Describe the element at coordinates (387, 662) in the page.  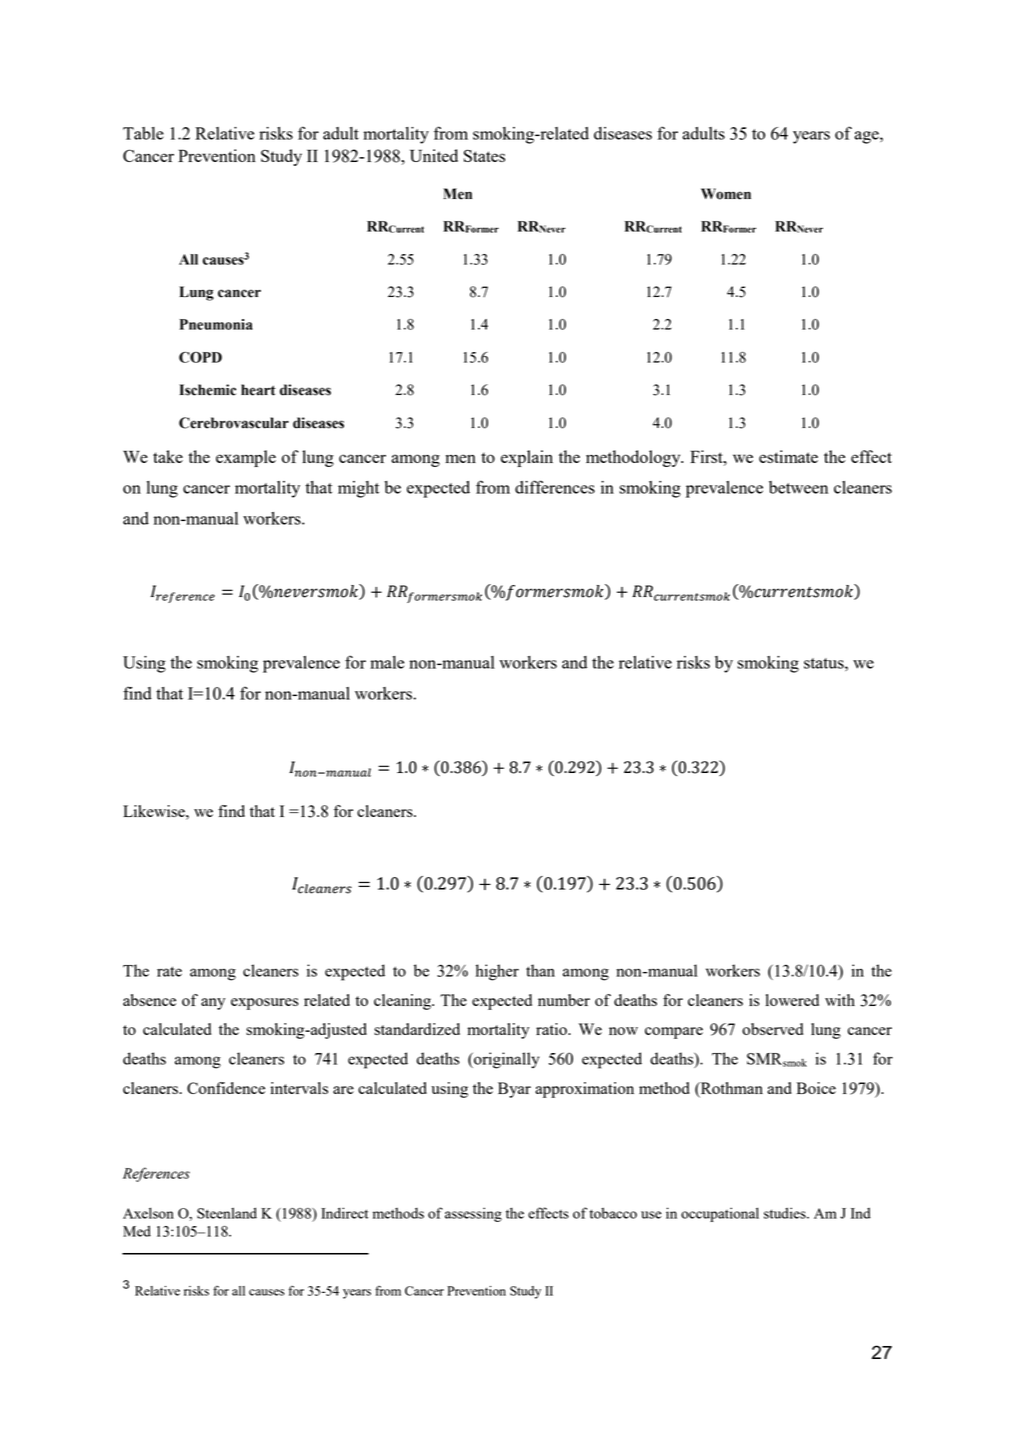
I see `male` at that location.
